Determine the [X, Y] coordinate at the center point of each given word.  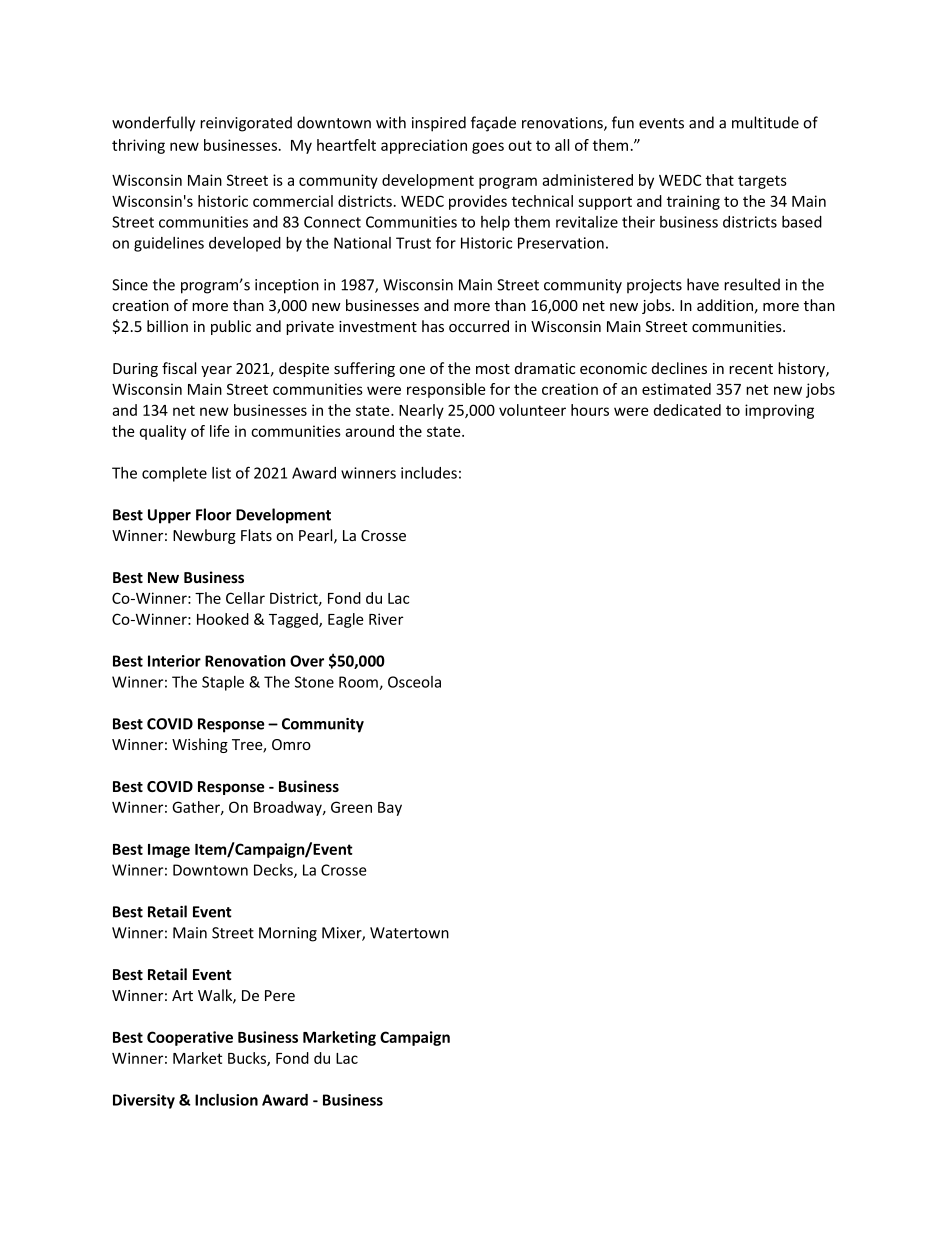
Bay [390, 809]
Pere [280, 995]
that [720, 180]
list [221, 473]
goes [488, 148]
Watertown [409, 933]
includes [429, 473]
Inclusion [226, 1100]
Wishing [200, 745]
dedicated [687, 410]
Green [351, 807]
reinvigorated [246, 124]
